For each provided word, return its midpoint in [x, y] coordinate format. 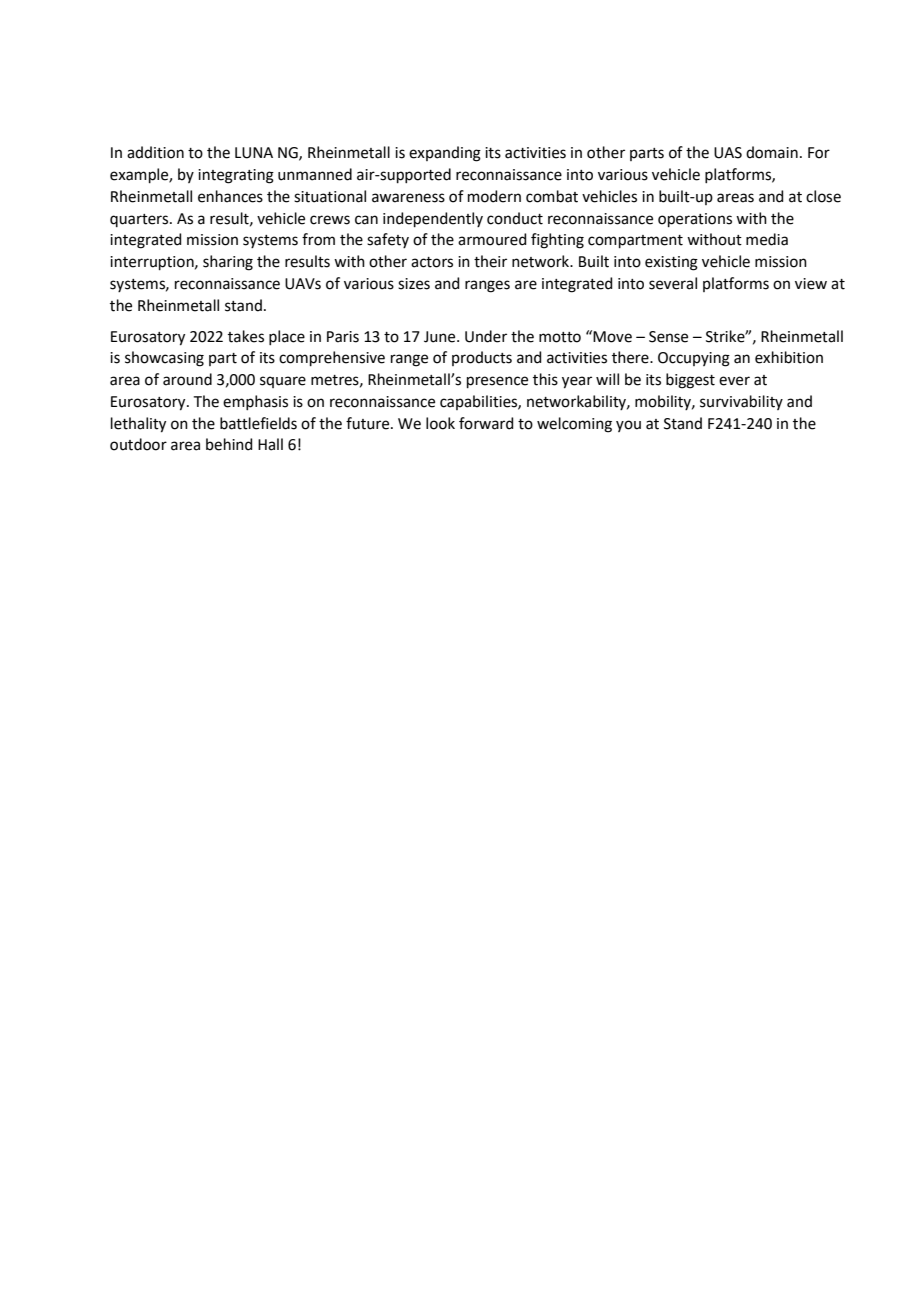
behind [229, 444]
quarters [140, 220]
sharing [228, 263]
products [482, 358]
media [767, 239]
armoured [492, 239]
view [811, 284]
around [187, 379]
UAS [728, 153]
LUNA [254, 153]
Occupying [694, 359]
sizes [414, 284]
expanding [445, 154]
